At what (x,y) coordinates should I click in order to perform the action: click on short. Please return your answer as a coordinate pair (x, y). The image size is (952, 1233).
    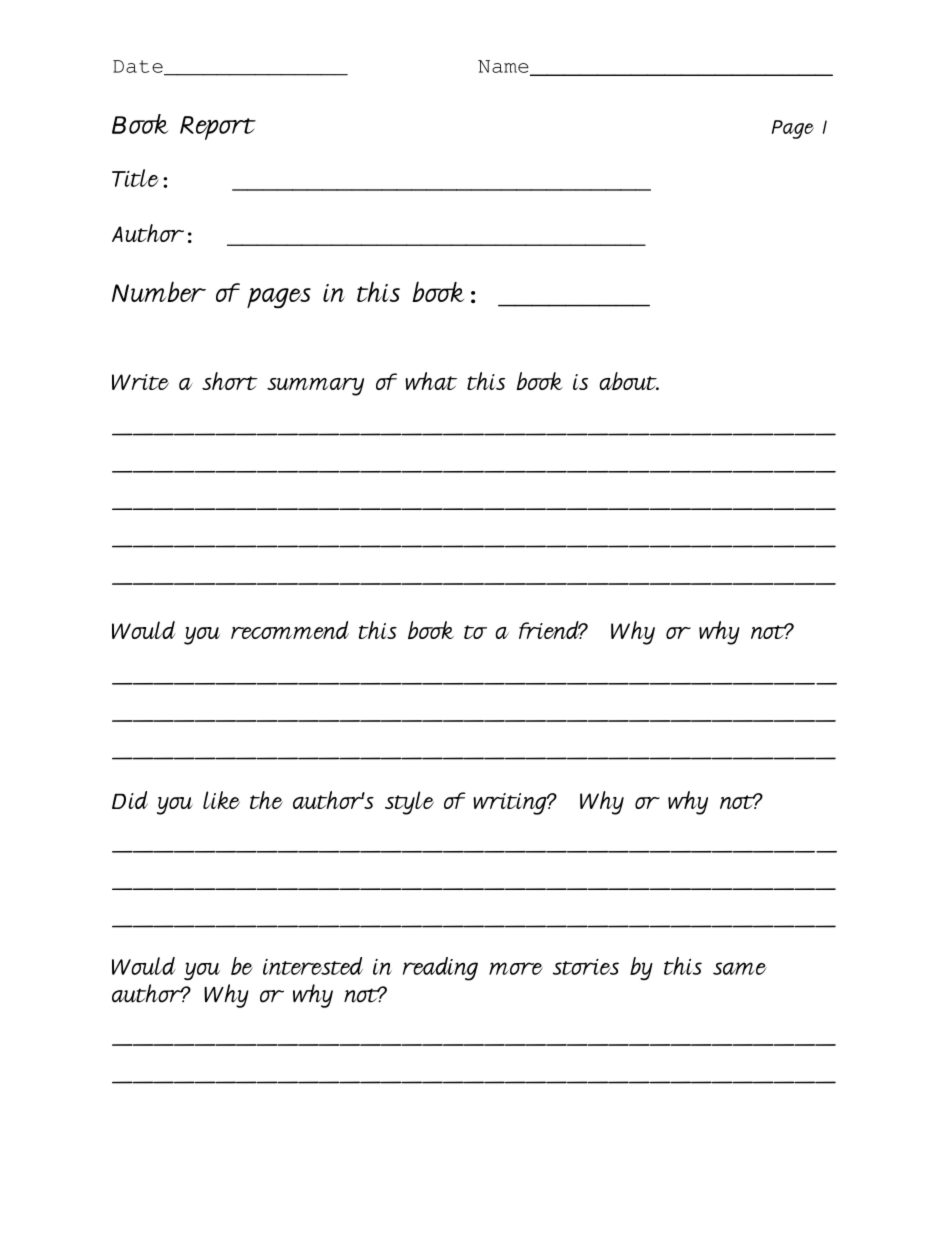
    Looking at the image, I should click on (230, 381).
